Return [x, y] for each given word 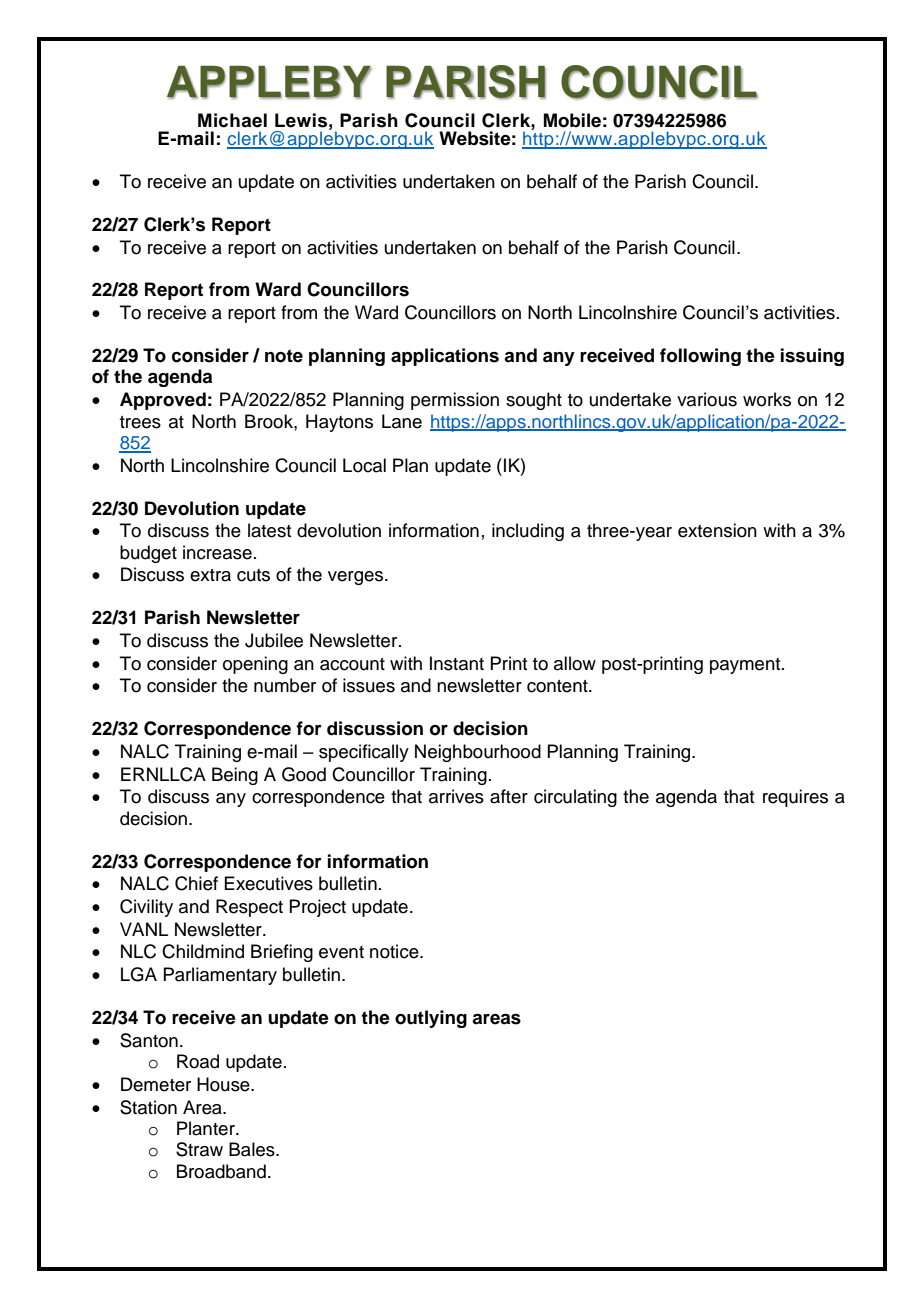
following [700, 357]
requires [795, 798]
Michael [232, 120]
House [224, 1084]
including [528, 532]
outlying [431, 1019]
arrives [456, 796]
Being [235, 776]
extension [717, 530]
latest [269, 530]
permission [455, 401]
